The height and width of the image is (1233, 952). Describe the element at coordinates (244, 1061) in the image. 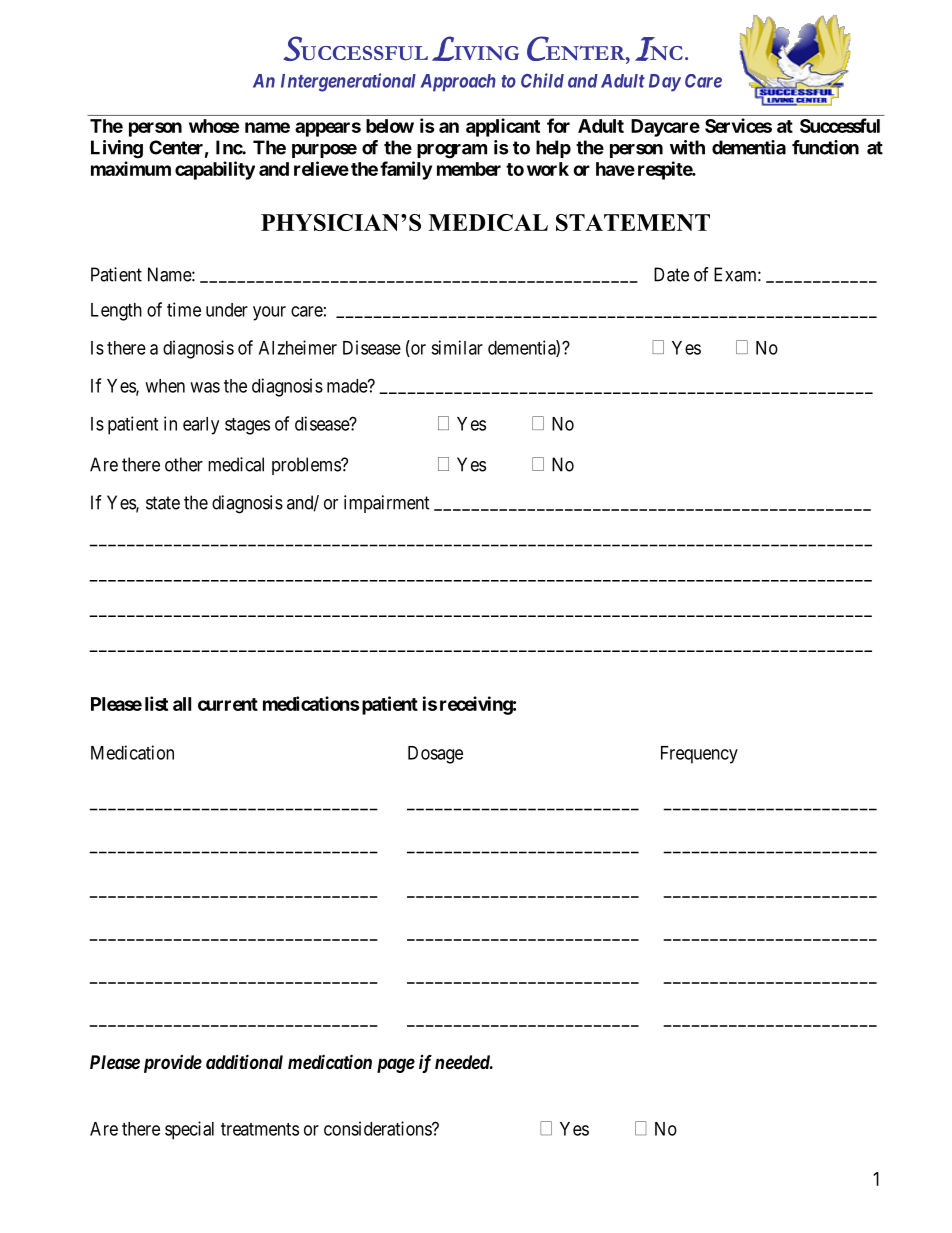

I see `additional` at that location.
